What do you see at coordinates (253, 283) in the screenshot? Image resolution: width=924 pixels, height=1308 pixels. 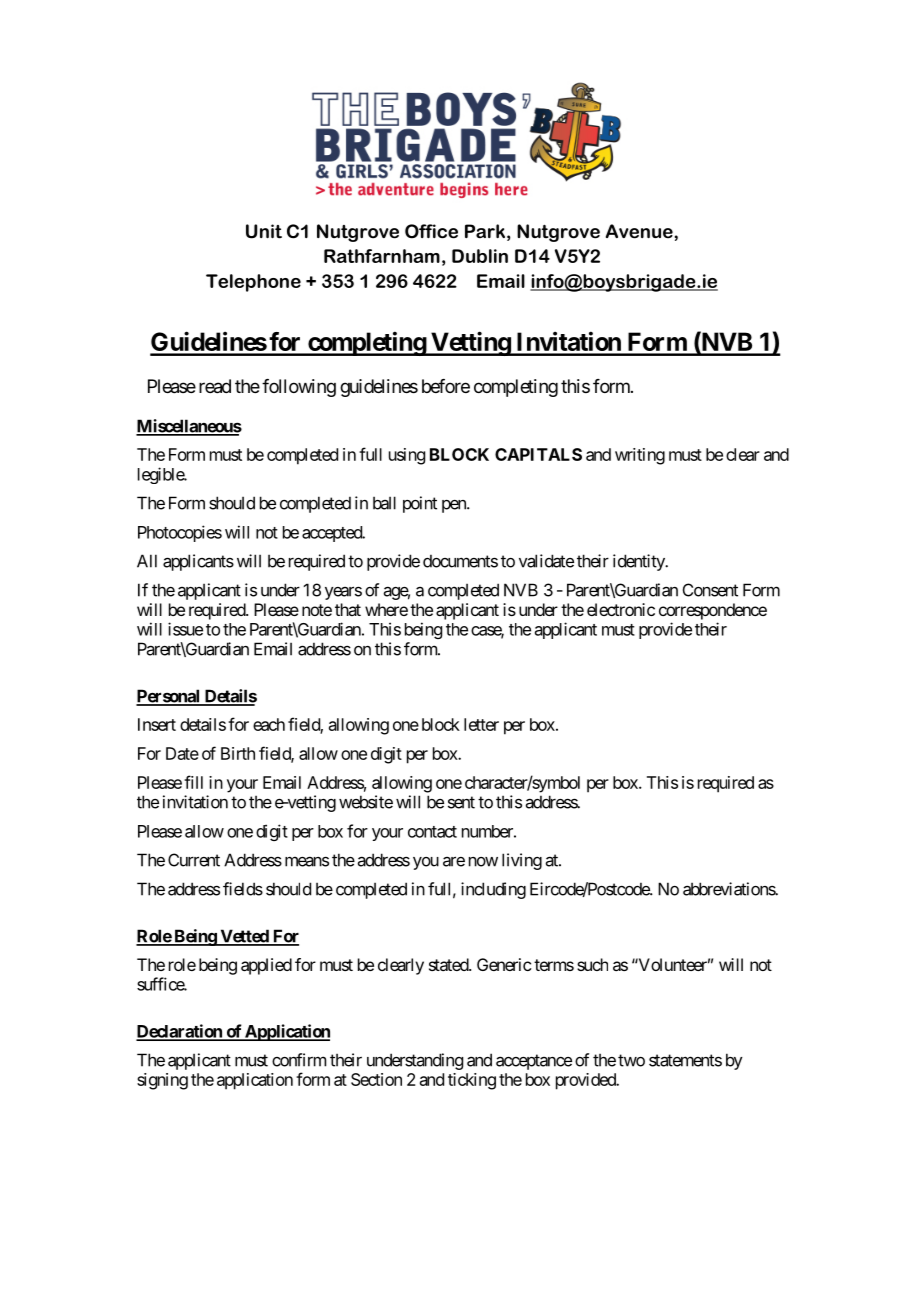 I see `Telephone` at bounding box center [253, 283].
